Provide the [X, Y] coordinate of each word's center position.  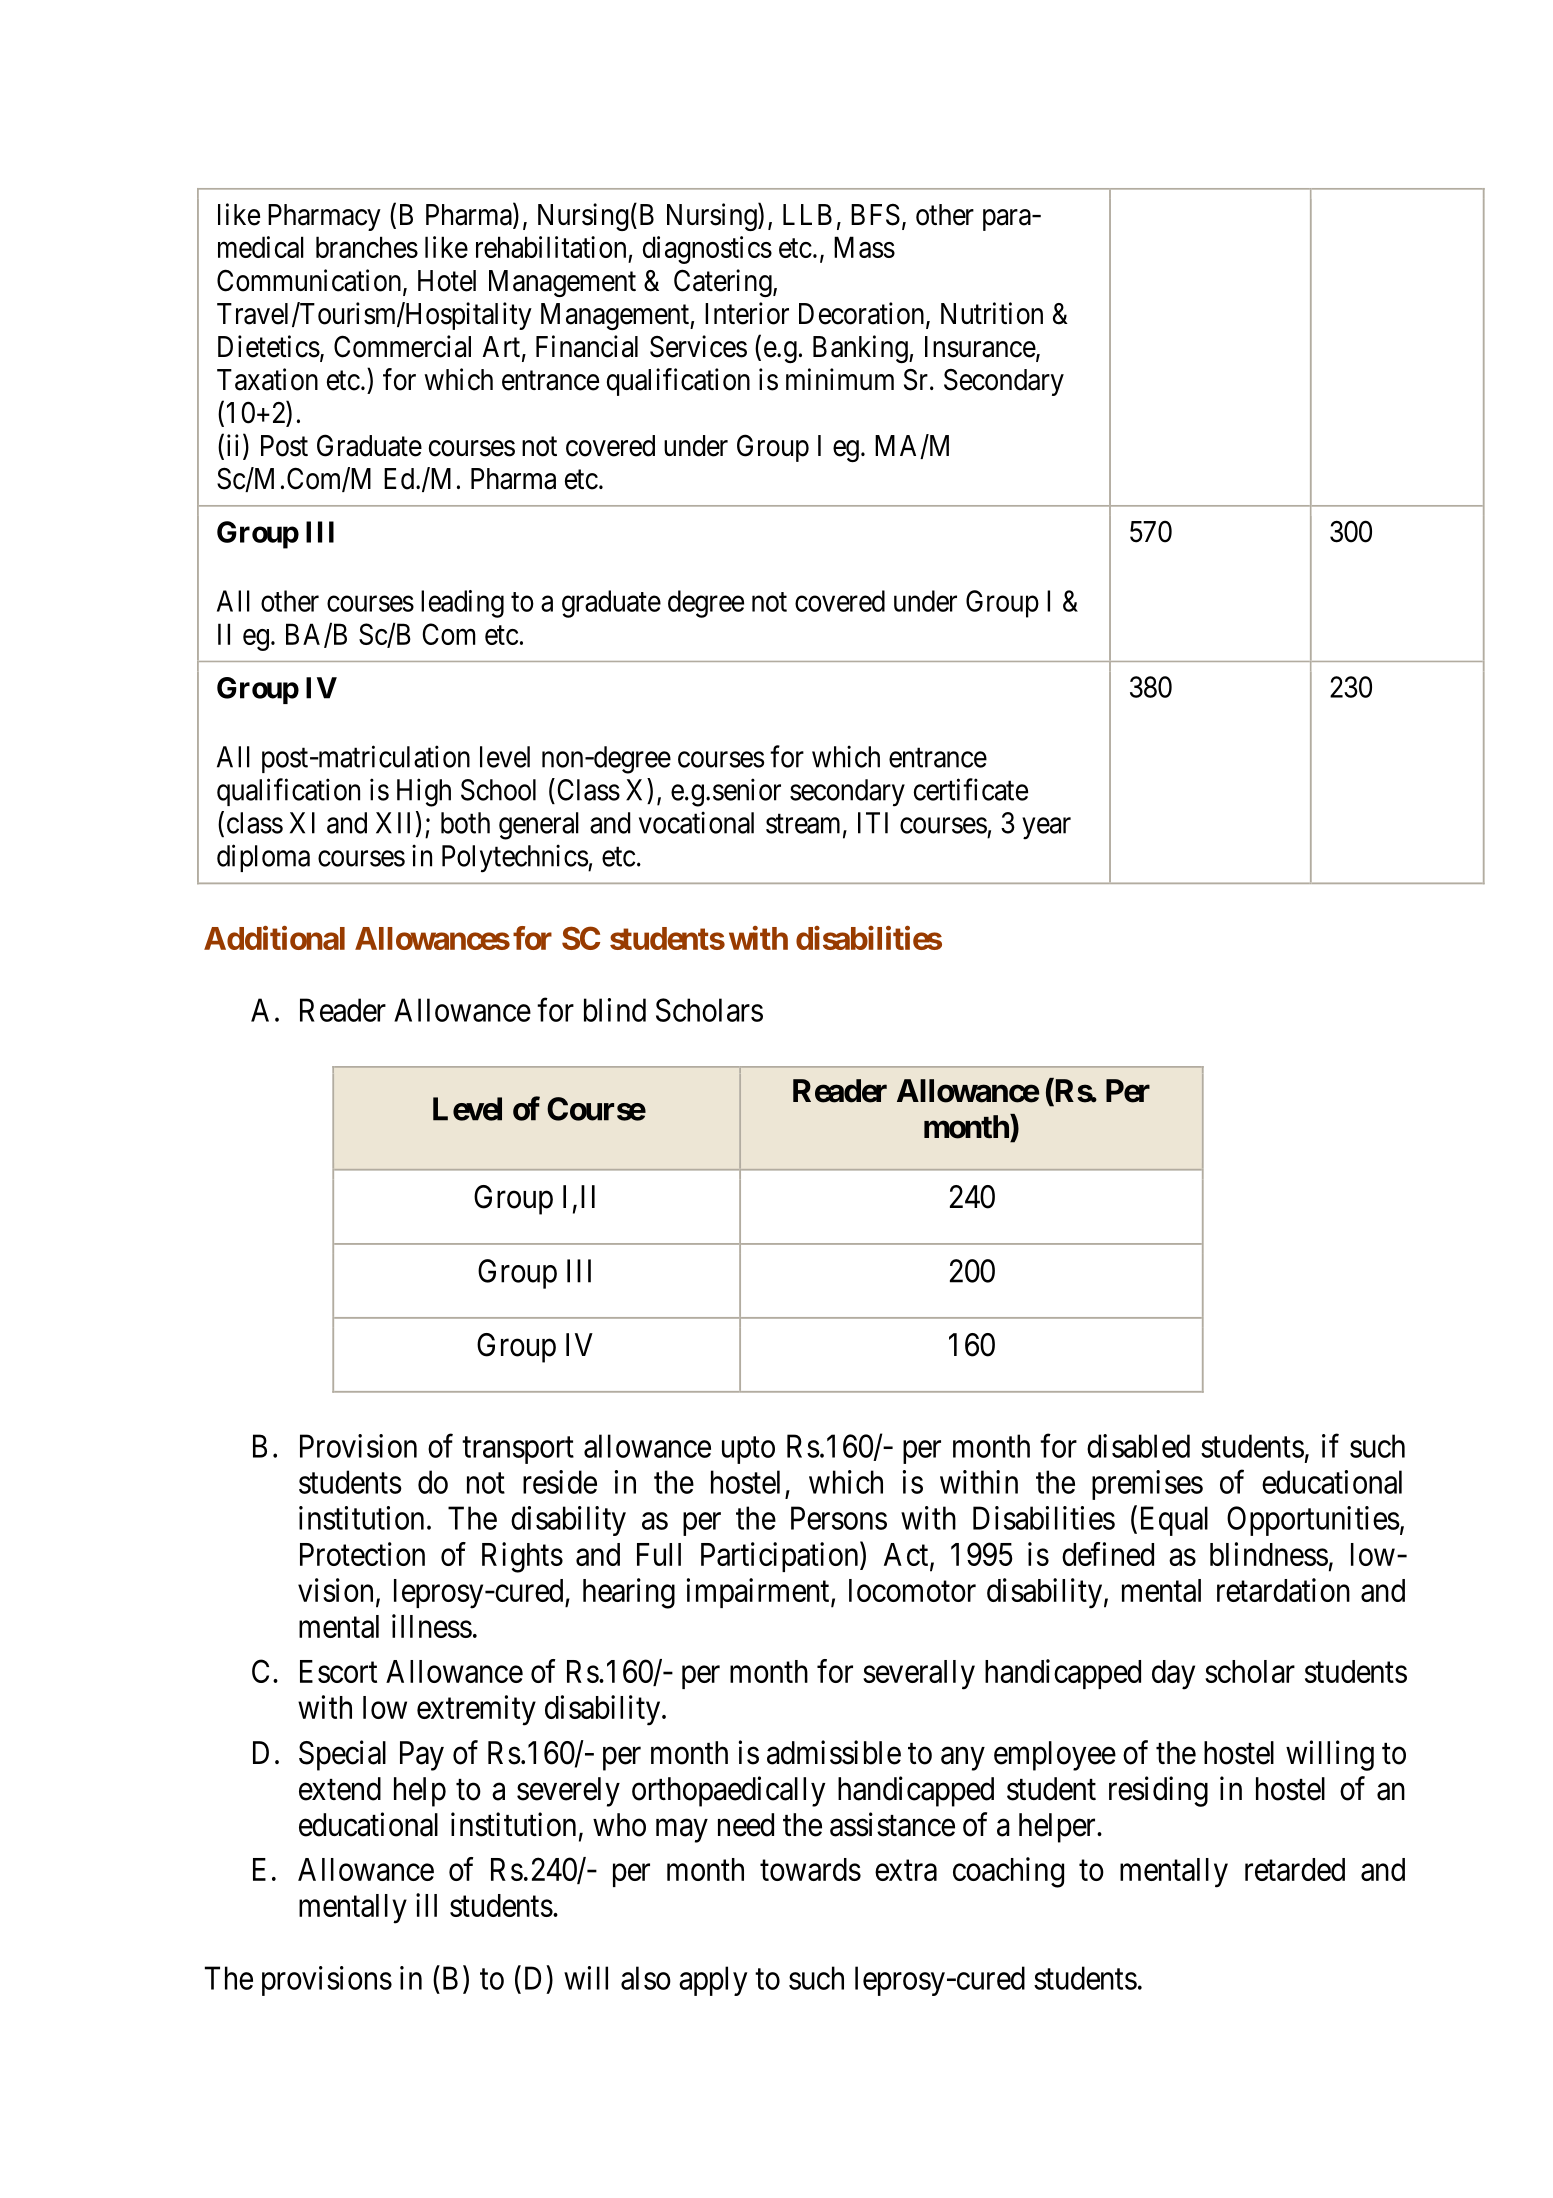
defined [1108, 1554]
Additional [274, 938]
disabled [1138, 1446]
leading [462, 604]
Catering [724, 283]
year [1046, 829]
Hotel [447, 281]
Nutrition [992, 313]
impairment [759, 1593]
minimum [840, 379]
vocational [696, 822]
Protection [362, 1554]
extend [340, 1789]
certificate [971, 789]
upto [748, 1450]
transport [518, 1450]
